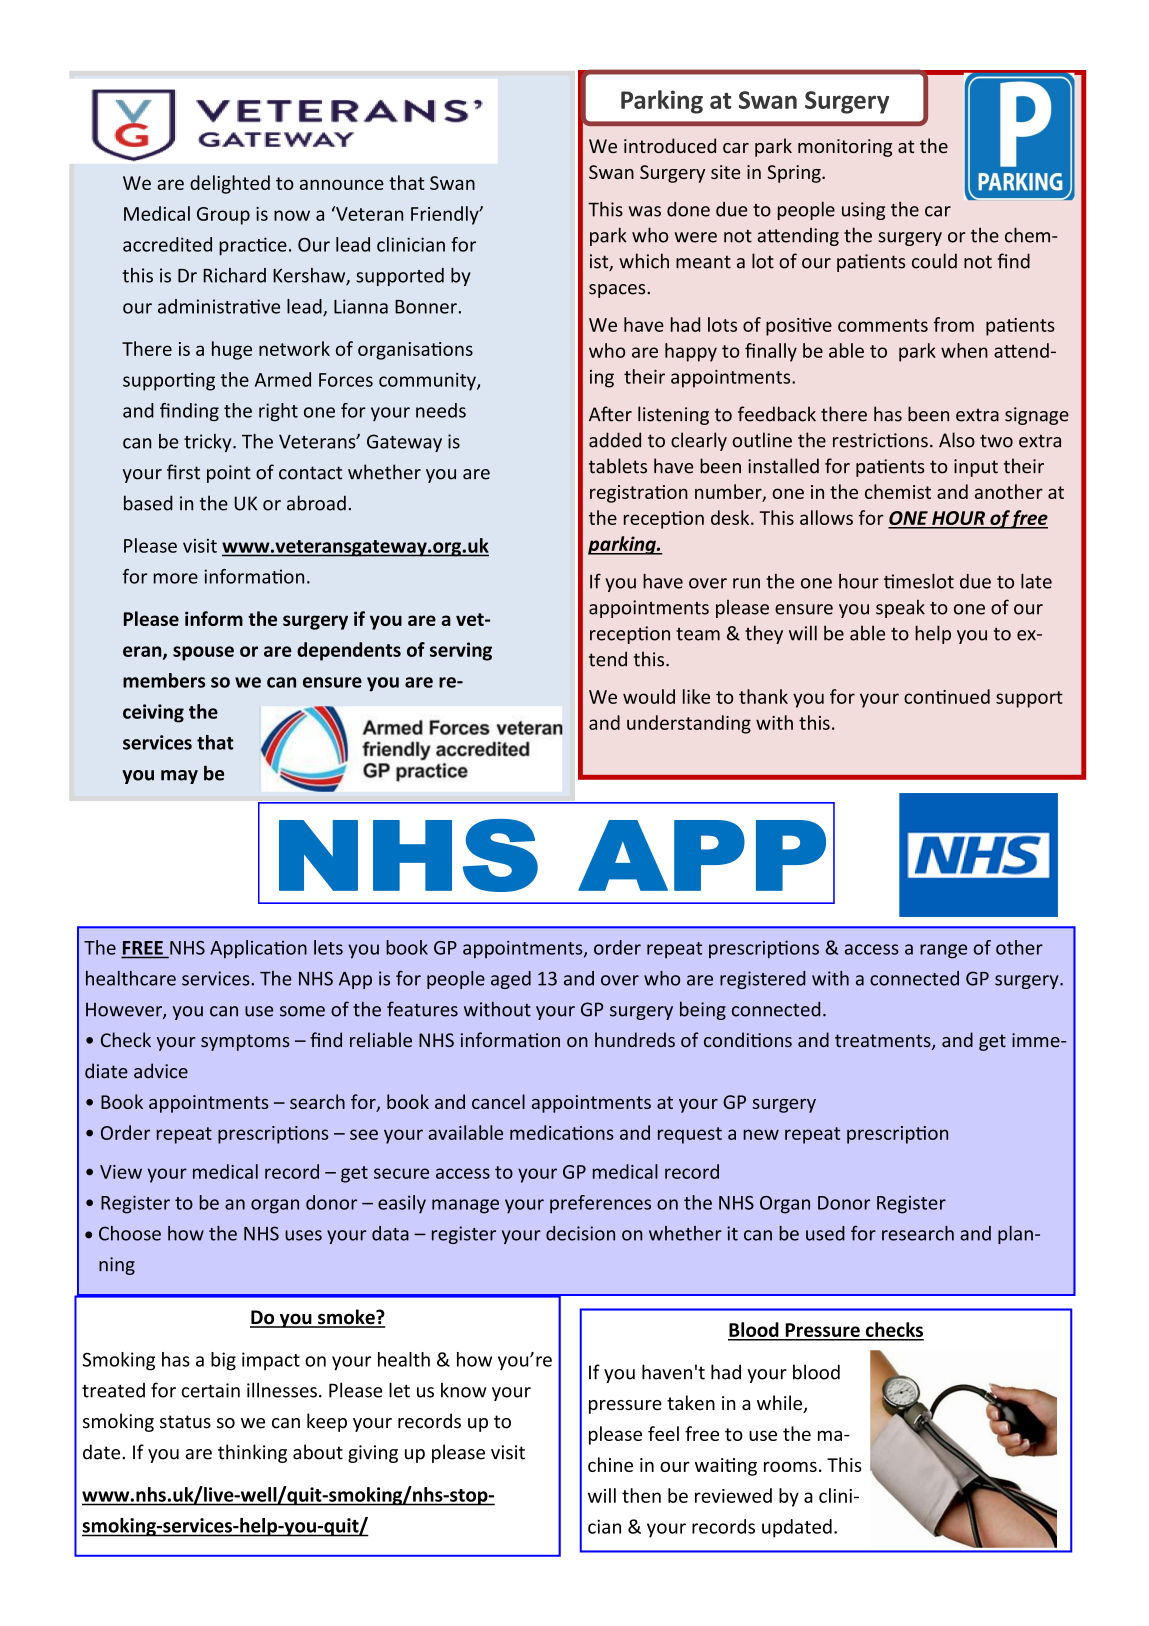 Image resolution: width=1149 pixels, height=1626 pixels. I want to click on using, so click(863, 211).
